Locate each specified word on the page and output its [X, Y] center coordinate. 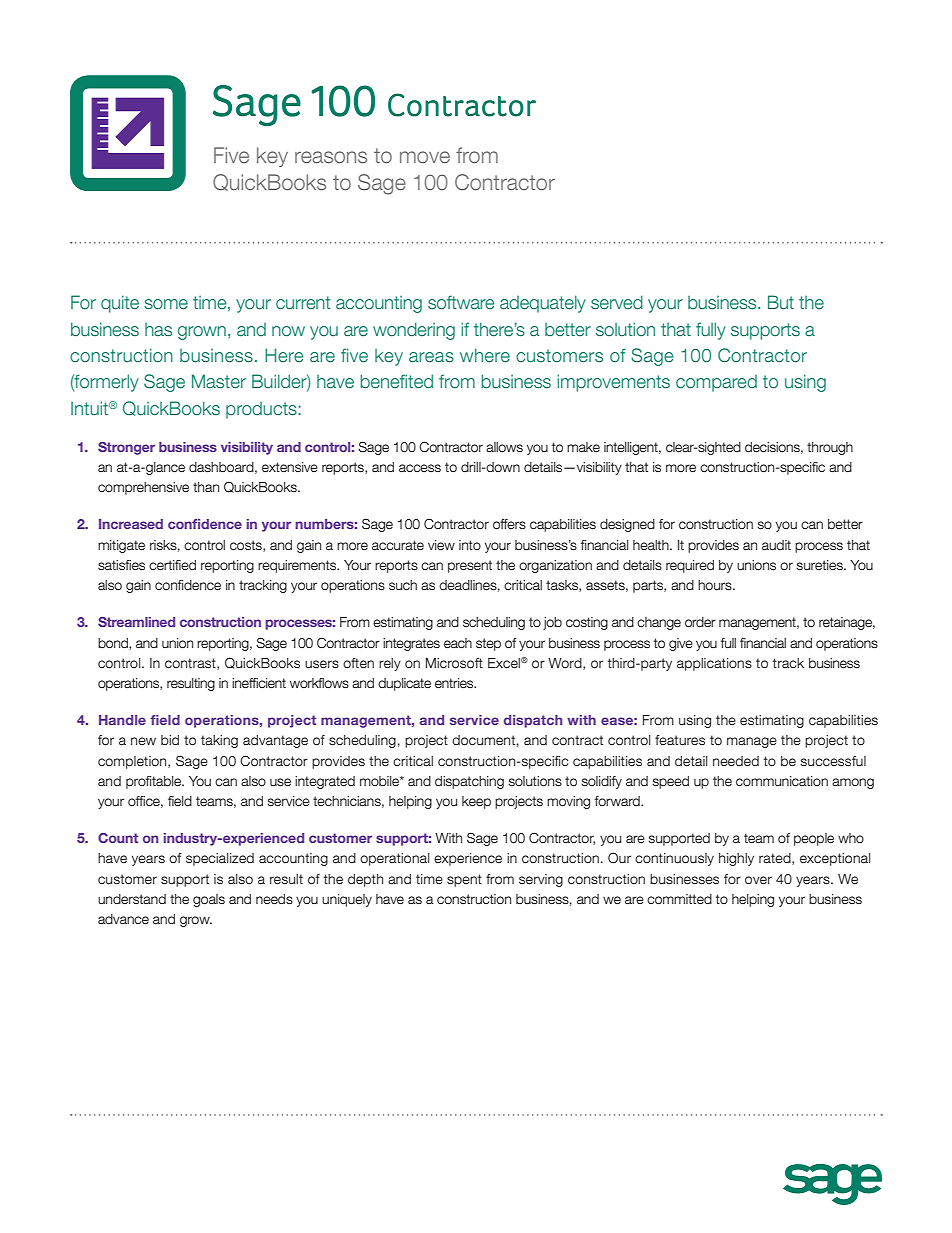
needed [736, 761]
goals [209, 900]
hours [716, 585]
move [425, 157]
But [781, 302]
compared [716, 383]
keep [476, 802]
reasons [331, 157]
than [206, 487]
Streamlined [136, 622]
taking [219, 741]
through [830, 448]
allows [504, 447]
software [461, 302]
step [488, 644]
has [158, 329]
